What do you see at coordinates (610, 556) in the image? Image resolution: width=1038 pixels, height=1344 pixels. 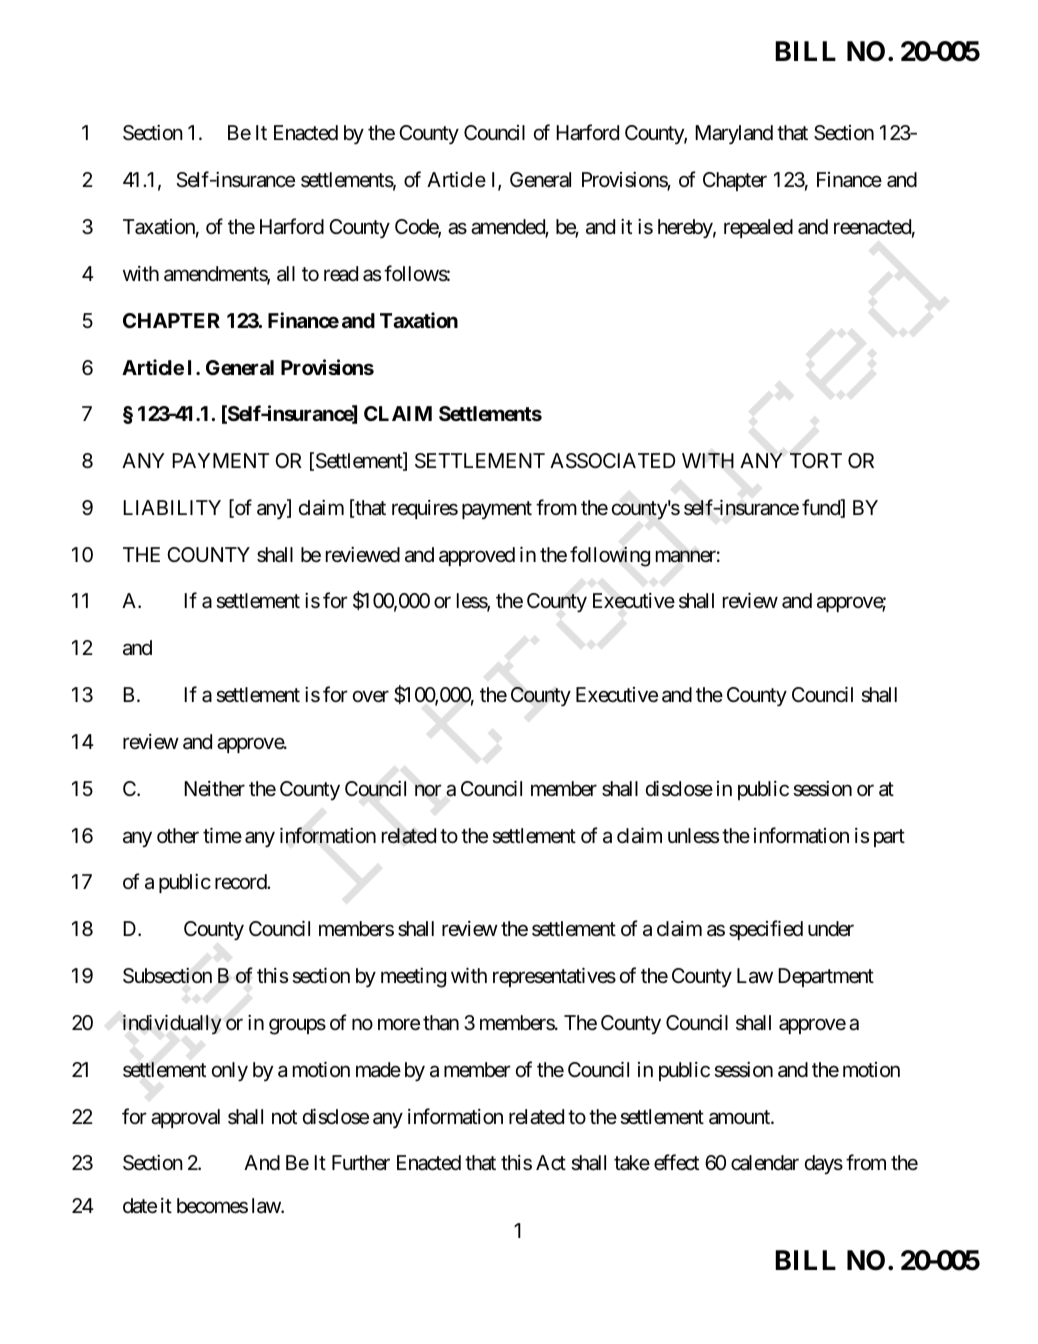 I see `following` at bounding box center [610, 556].
